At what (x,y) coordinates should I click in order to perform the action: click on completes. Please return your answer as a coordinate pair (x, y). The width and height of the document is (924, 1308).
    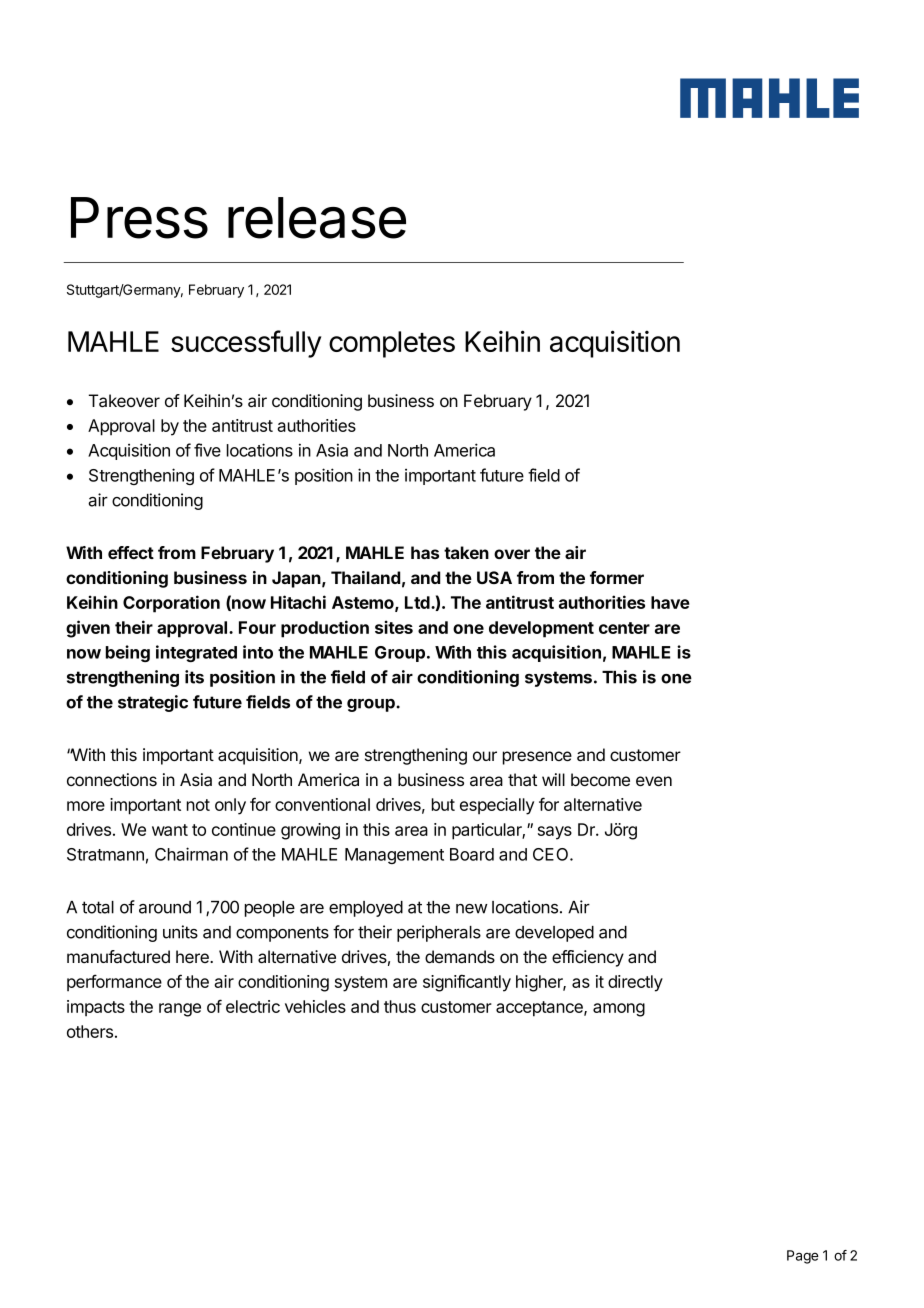
    Looking at the image, I should click on (392, 344).
